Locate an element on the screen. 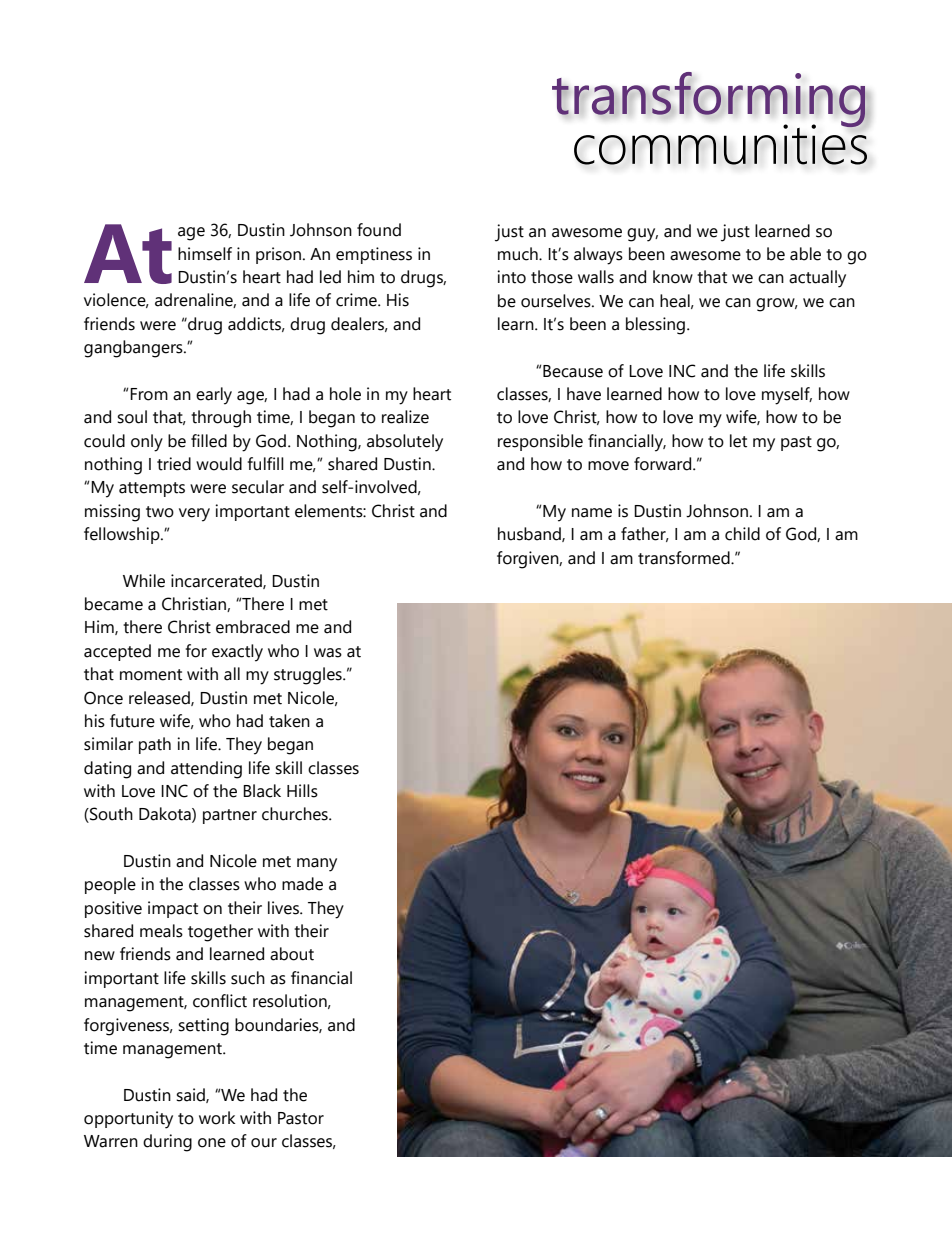 Image resolution: width=952 pixels, height=1233 pixels. communities is located at coordinates (720, 143).
